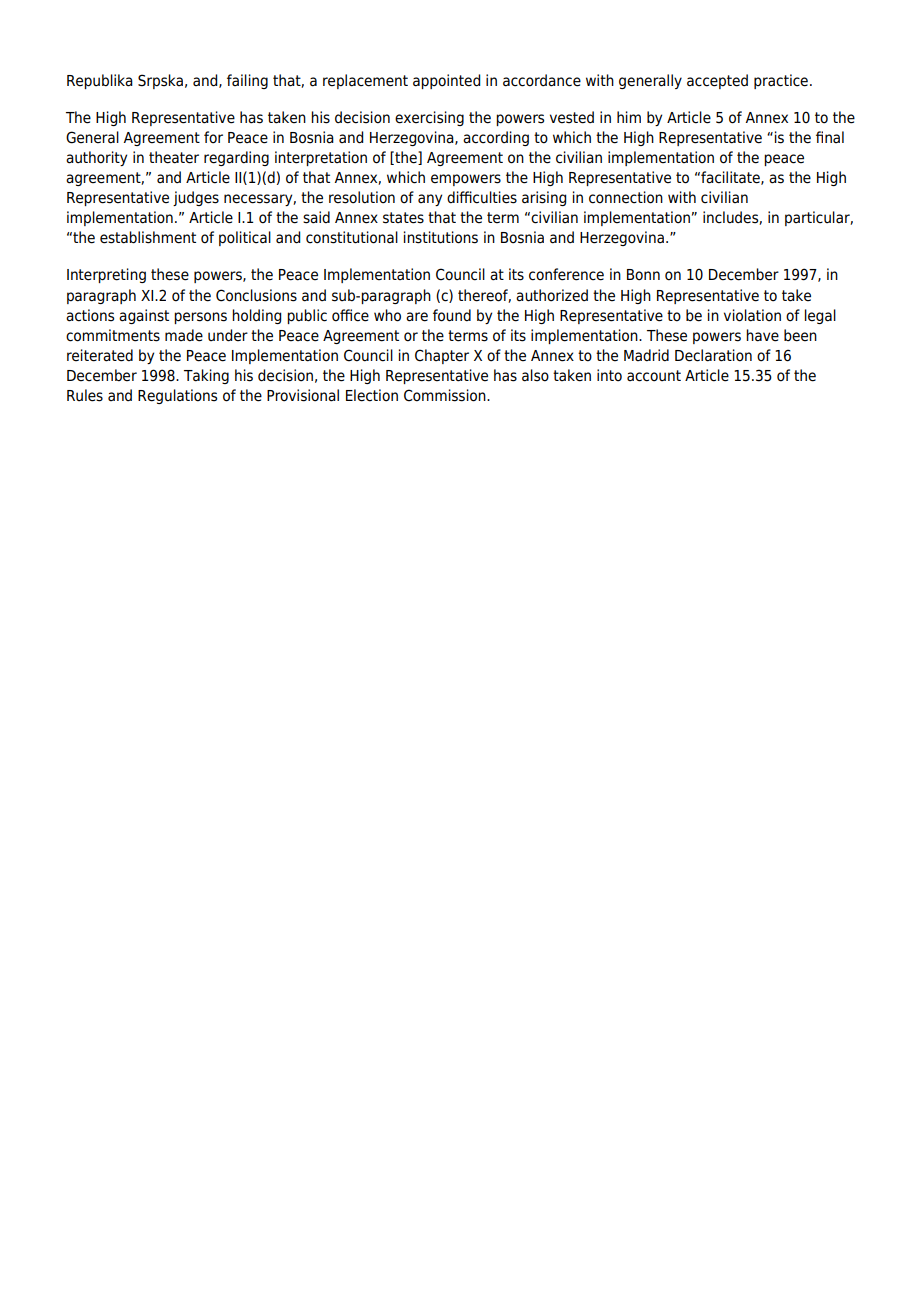  Describe the element at coordinates (496, 138) in the screenshot. I see `according` at that location.
